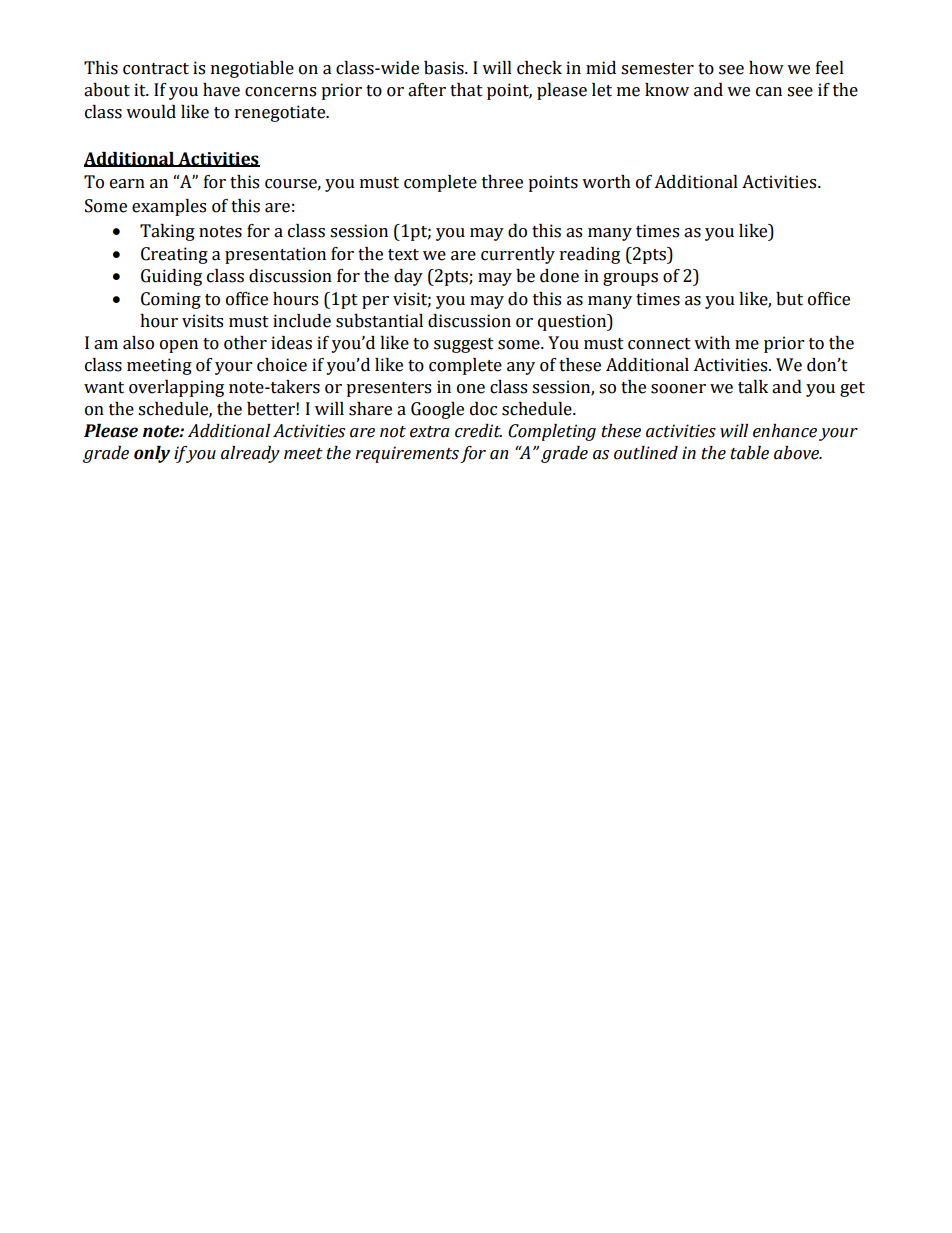 This screenshot has width=952, height=1233. What do you see at coordinates (712, 343) in the screenshot?
I see `with` at bounding box center [712, 343].
